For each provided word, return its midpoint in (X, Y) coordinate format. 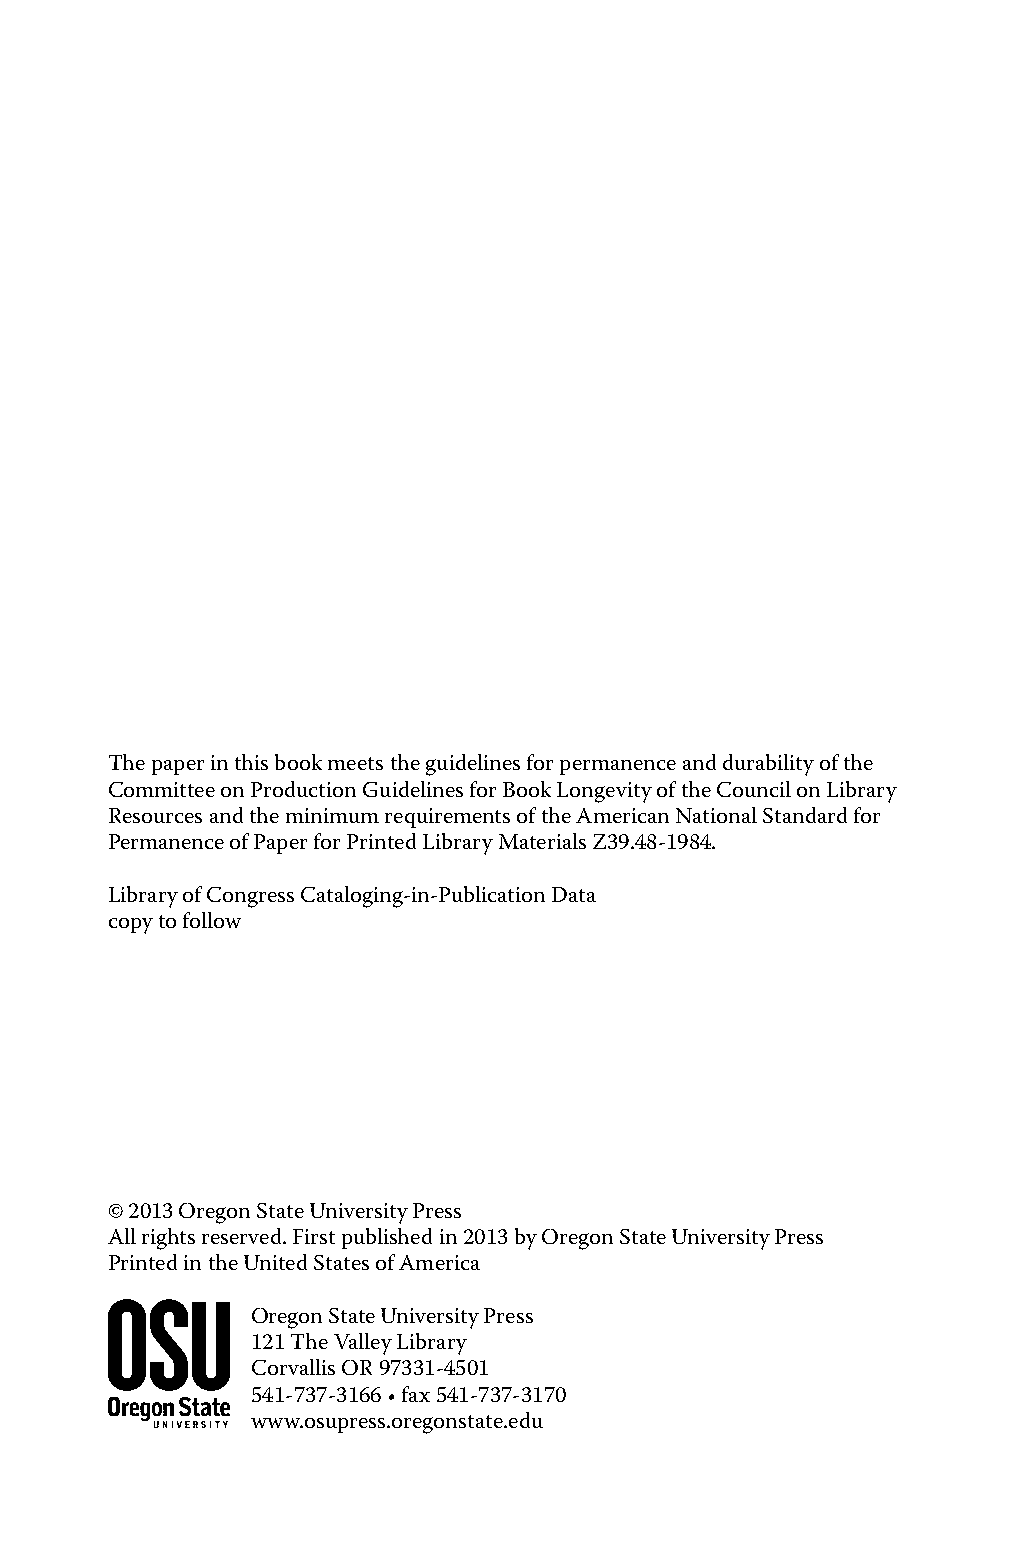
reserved (243, 1236)
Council (754, 789)
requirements (447, 818)
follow (212, 920)
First (314, 1236)
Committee (162, 789)
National (716, 815)
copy (131, 926)
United (275, 1262)
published (387, 1238)
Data (574, 894)
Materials (542, 841)
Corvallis (293, 1367)
